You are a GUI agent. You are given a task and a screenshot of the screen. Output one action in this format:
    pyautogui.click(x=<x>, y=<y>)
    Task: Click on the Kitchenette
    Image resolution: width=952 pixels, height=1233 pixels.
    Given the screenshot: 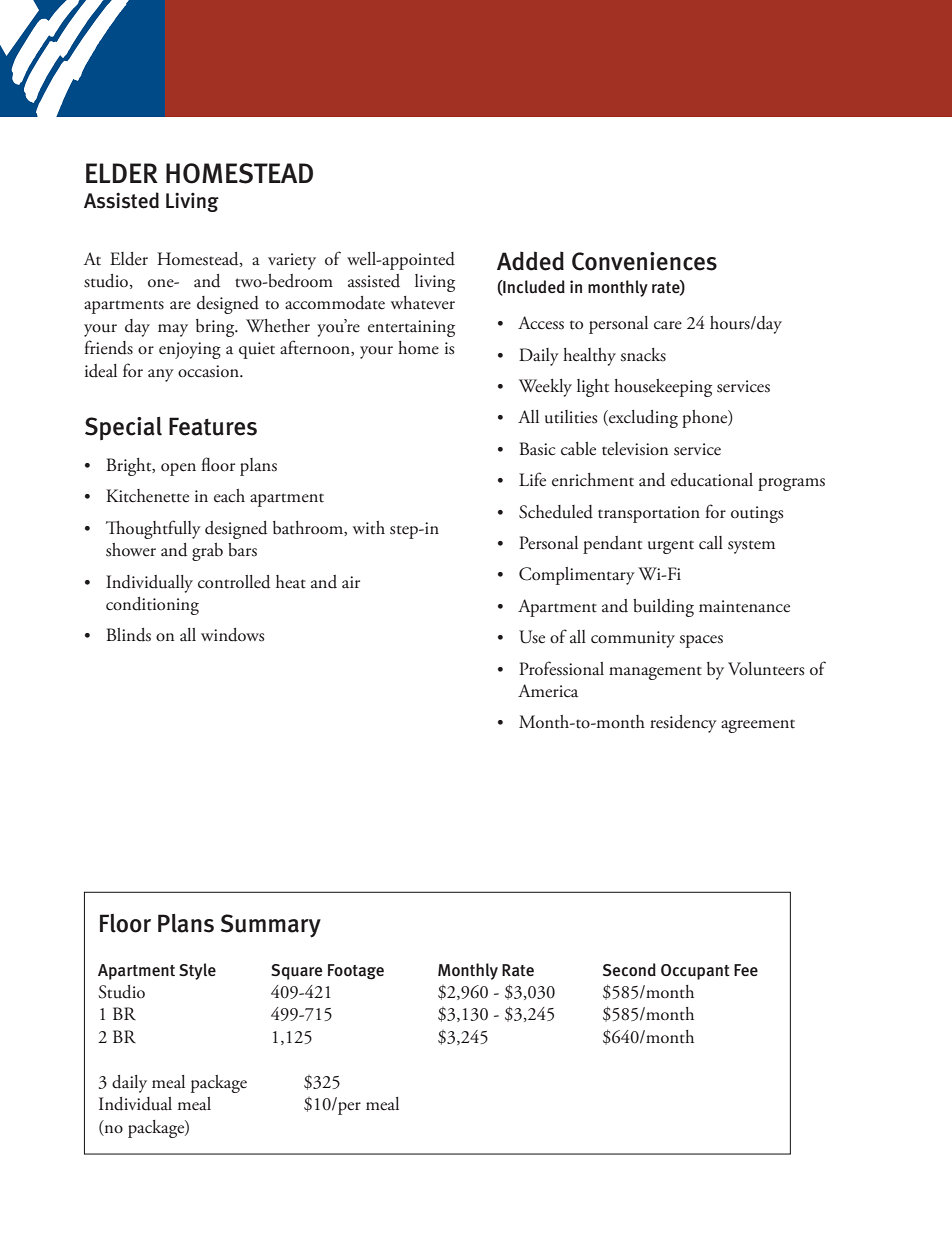 What is the action you would take?
    pyautogui.click(x=147, y=496)
